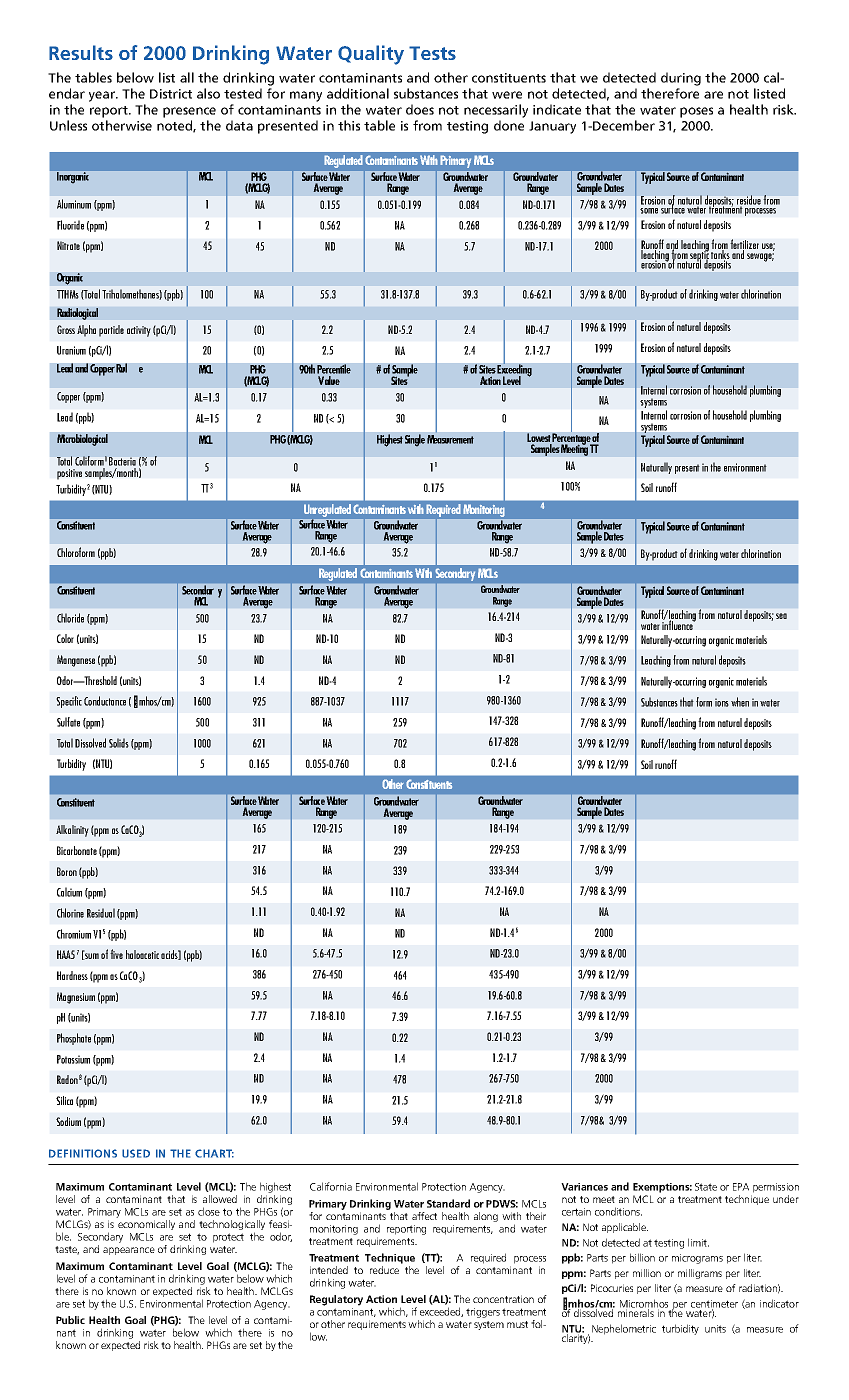  Describe the element at coordinates (129, 1251) in the screenshot. I see `appearance` at that location.
